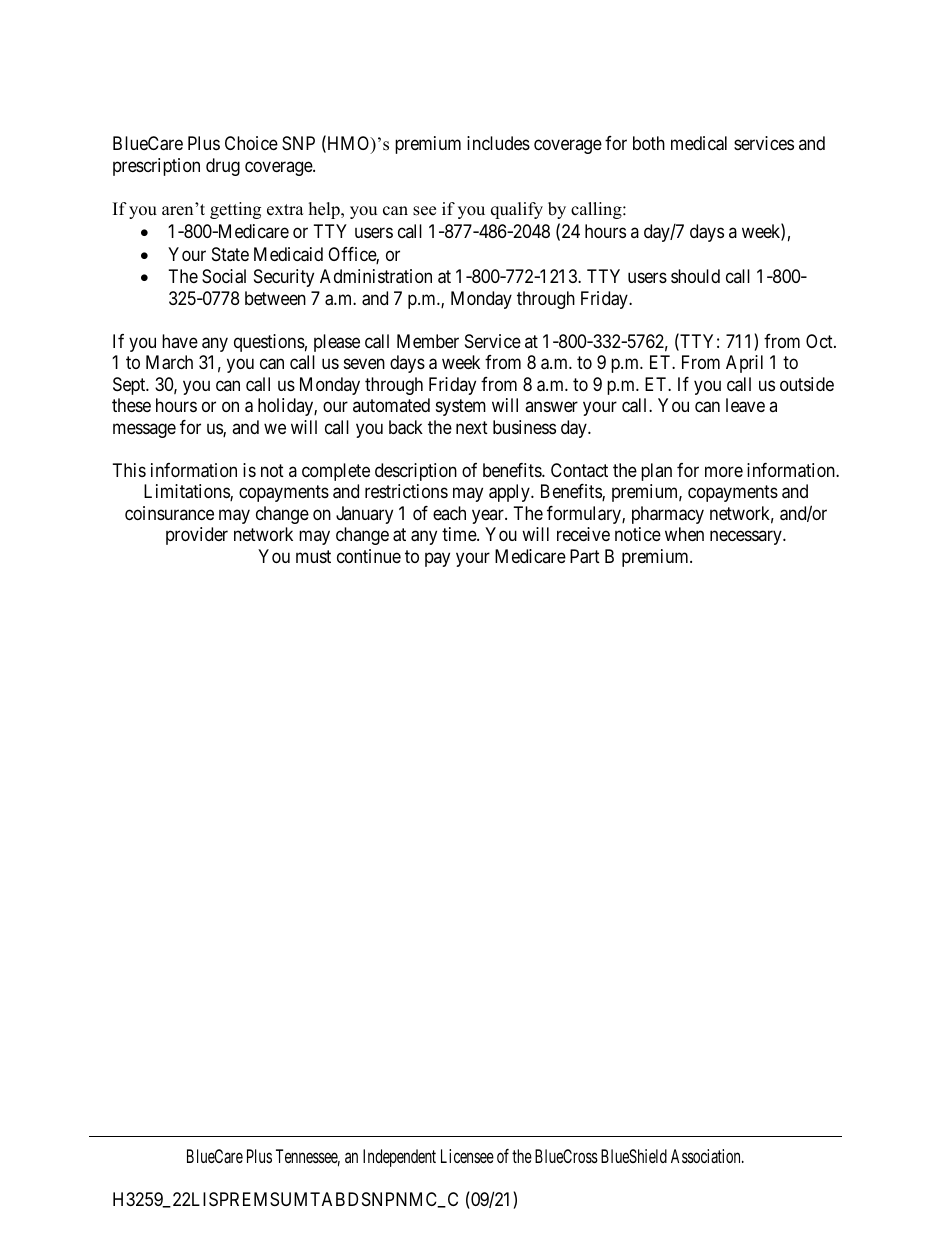 The width and height of the screenshot is (952, 1233). Describe the element at coordinates (467, 1156) in the screenshot. I see `Licensee` at that location.
